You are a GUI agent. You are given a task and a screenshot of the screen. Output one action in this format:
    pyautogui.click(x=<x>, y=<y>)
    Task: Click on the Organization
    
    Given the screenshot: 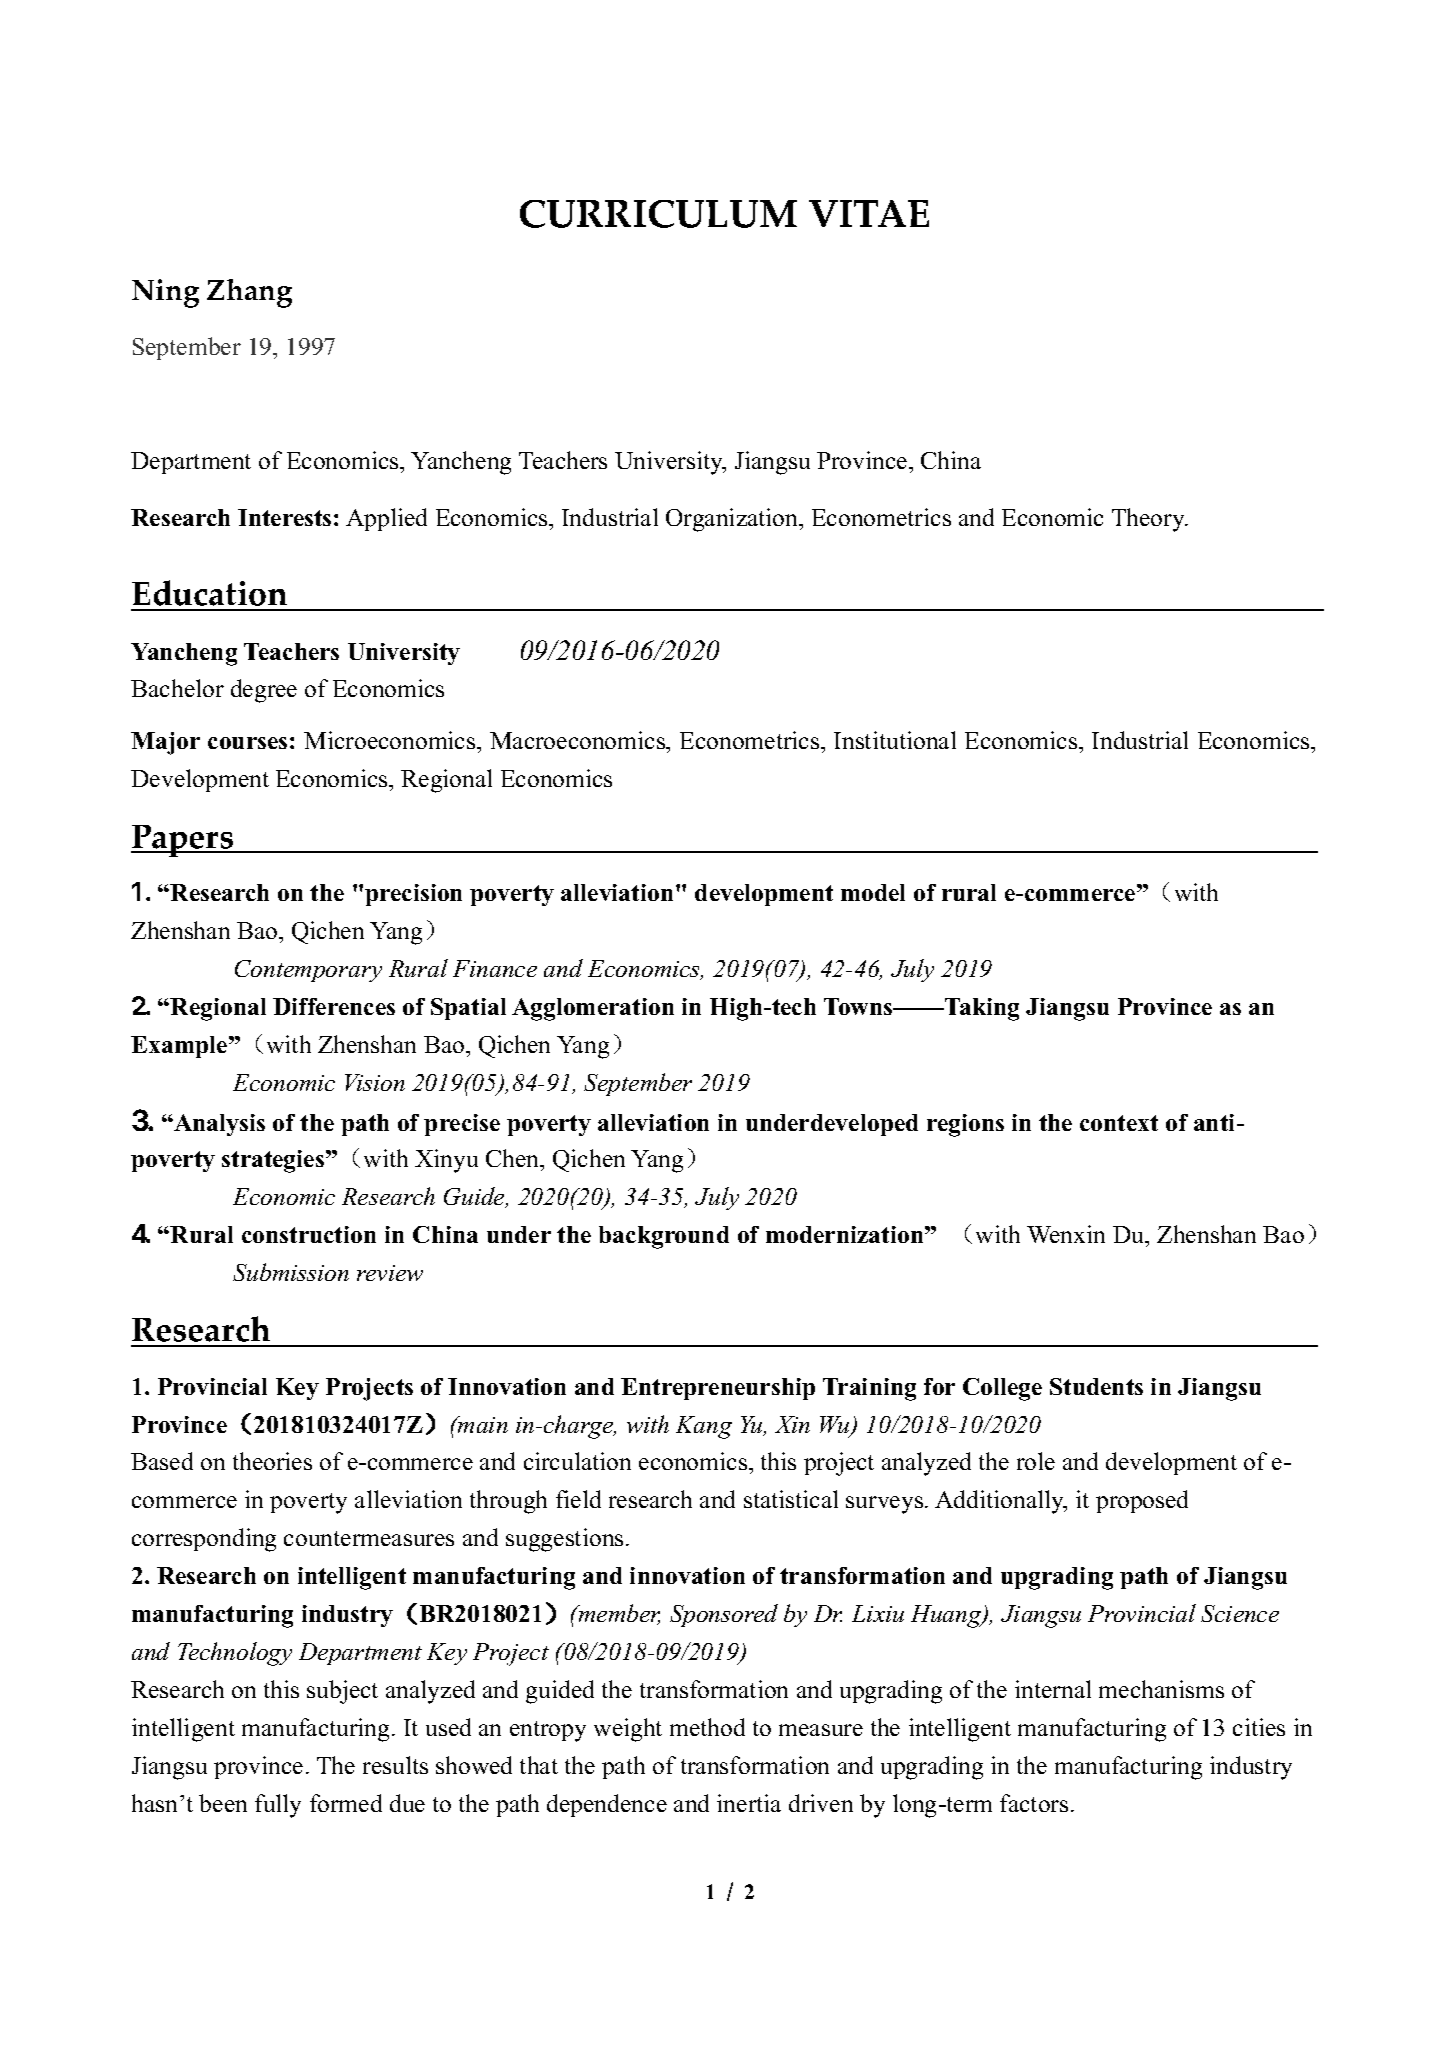 What is the action you would take?
    pyautogui.click(x=733, y=520)
